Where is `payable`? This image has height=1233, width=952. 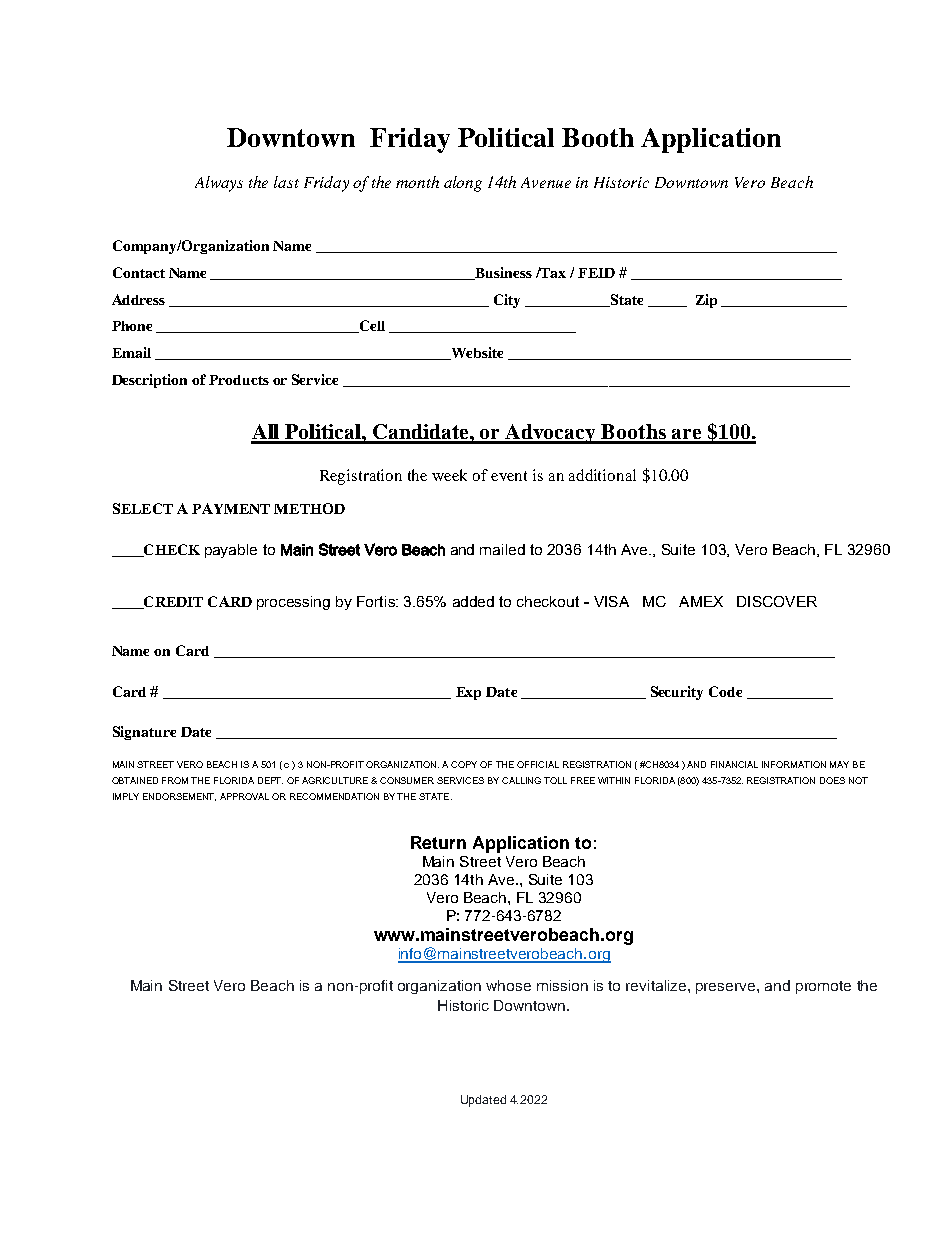 payable is located at coordinates (231, 551).
